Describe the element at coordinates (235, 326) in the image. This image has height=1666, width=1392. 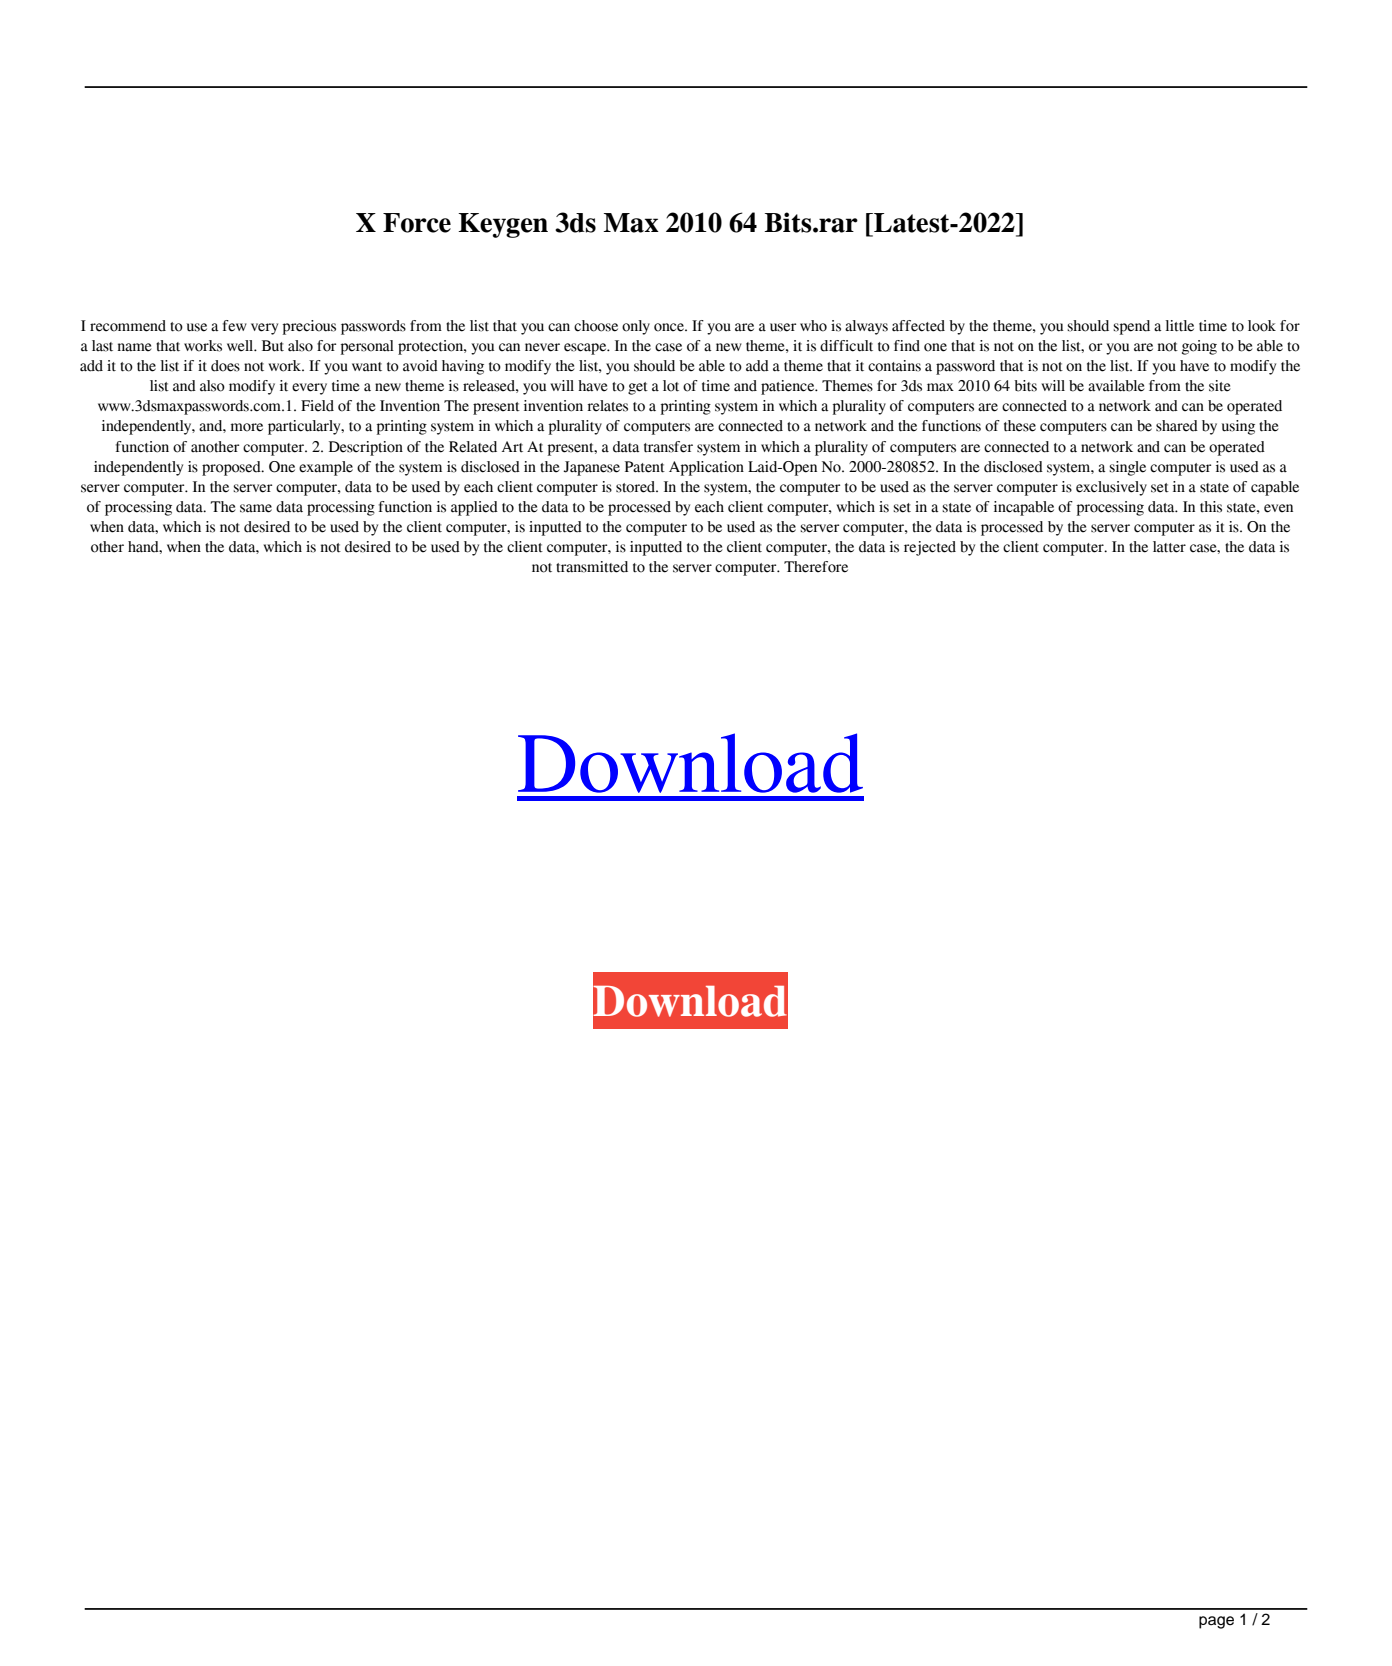
I see `few` at that location.
